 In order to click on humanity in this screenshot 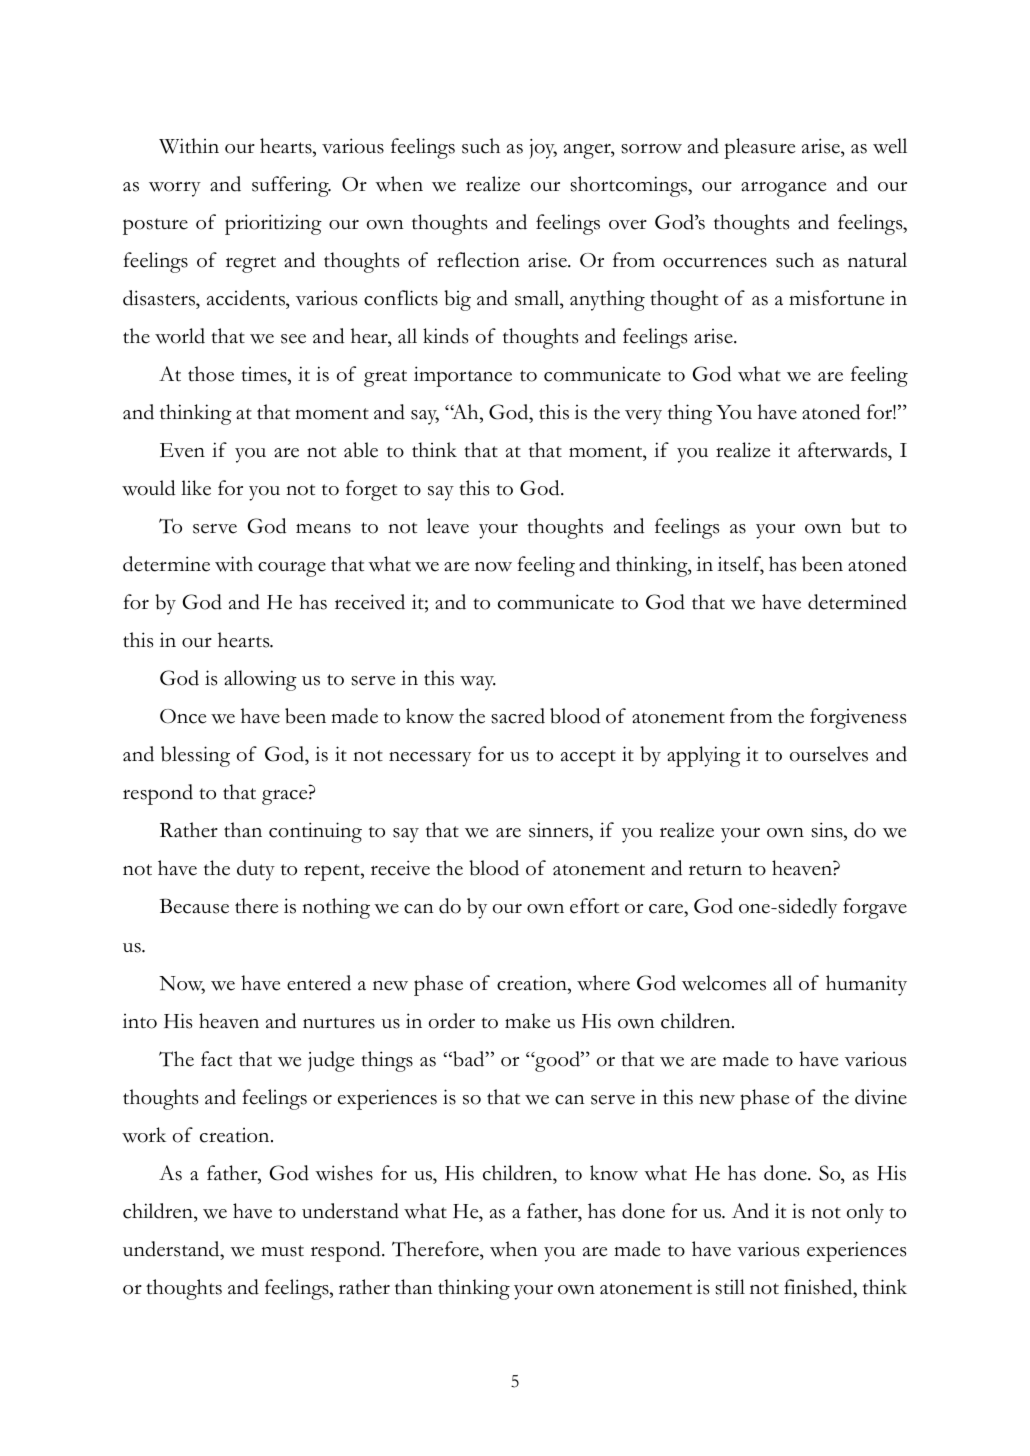, I will do `click(866, 985)`.
